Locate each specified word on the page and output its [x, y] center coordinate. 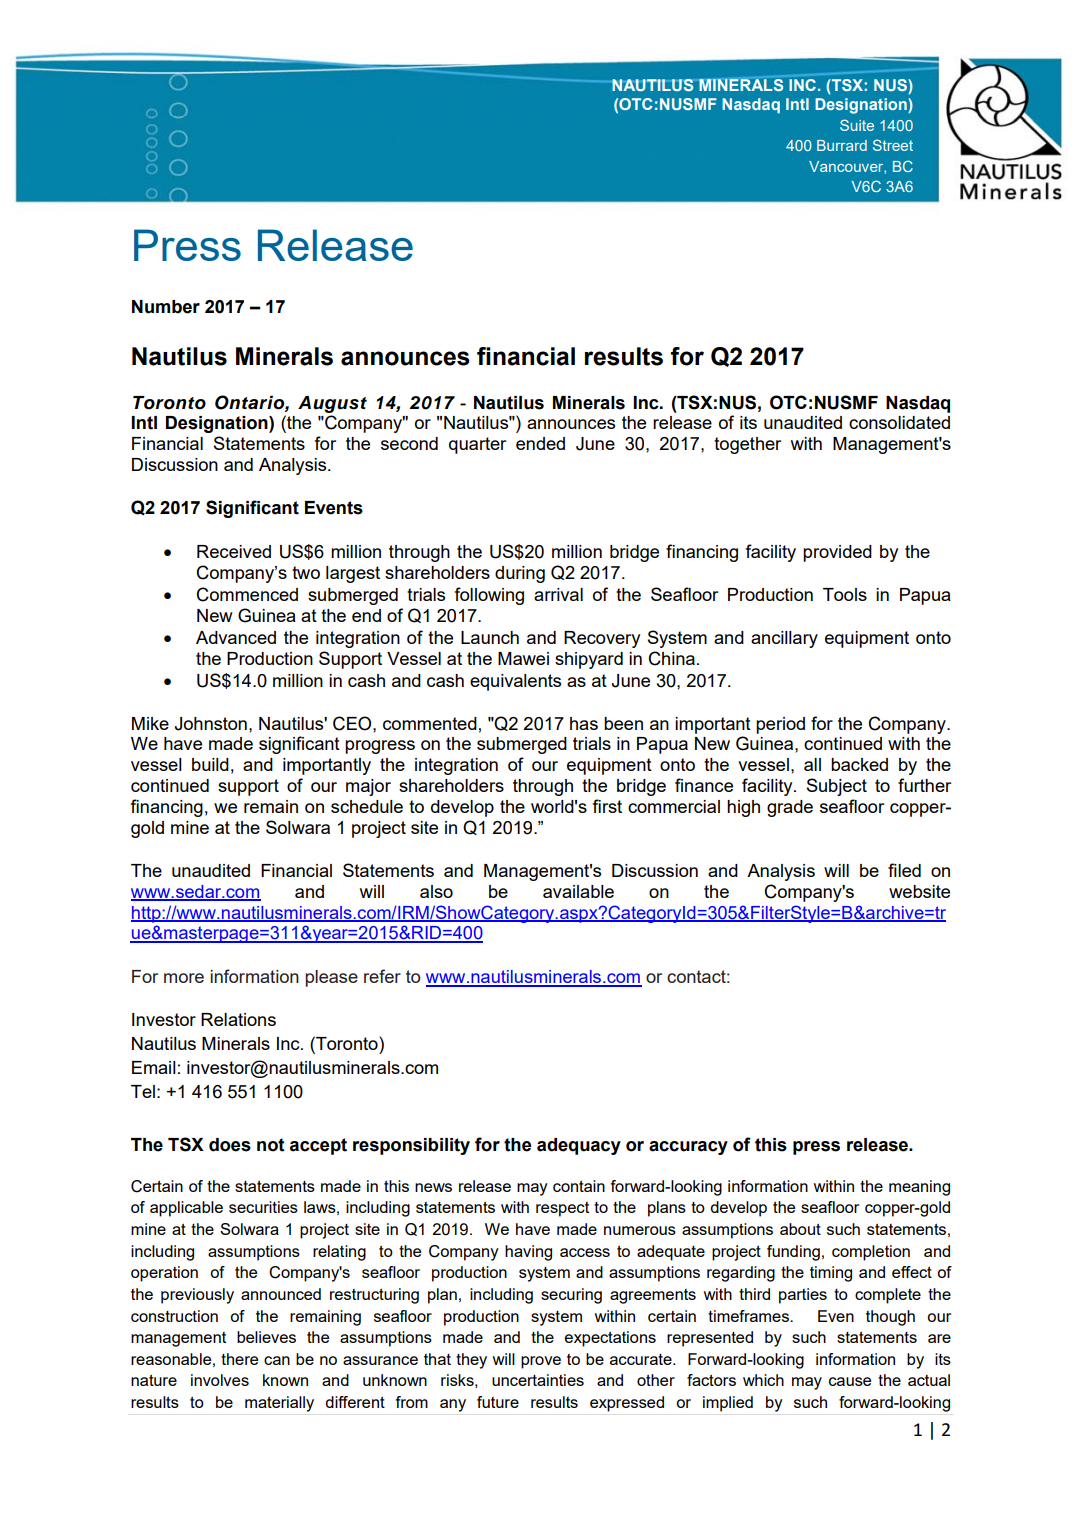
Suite [857, 125]
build [210, 764]
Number [166, 307]
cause [850, 1381]
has [584, 723]
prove [541, 1362]
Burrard [842, 145]
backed [859, 764]
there [239, 1359]
